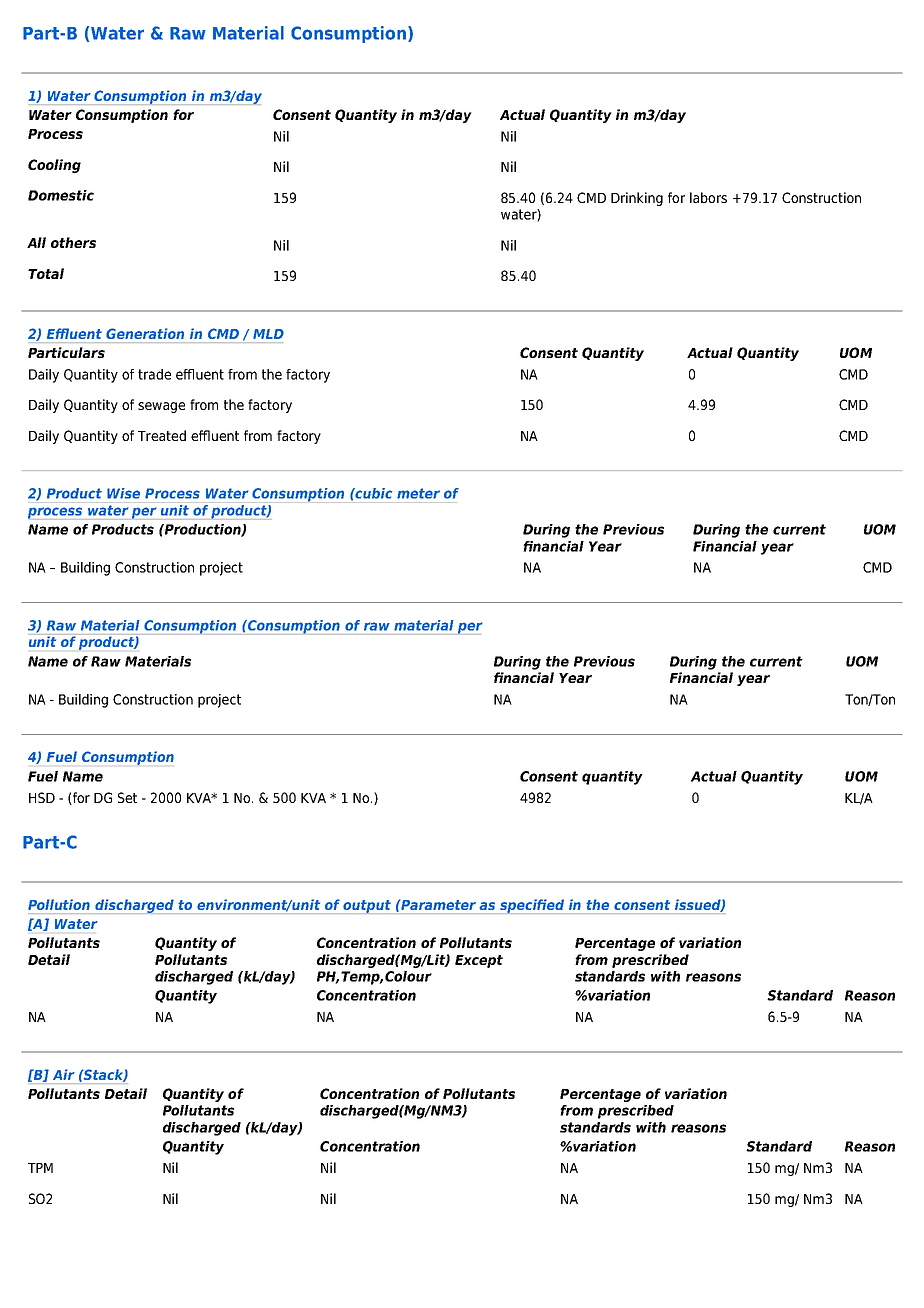 The height and width of the document is (1308, 924). Describe the element at coordinates (367, 907) in the document. I see `output` at that location.
